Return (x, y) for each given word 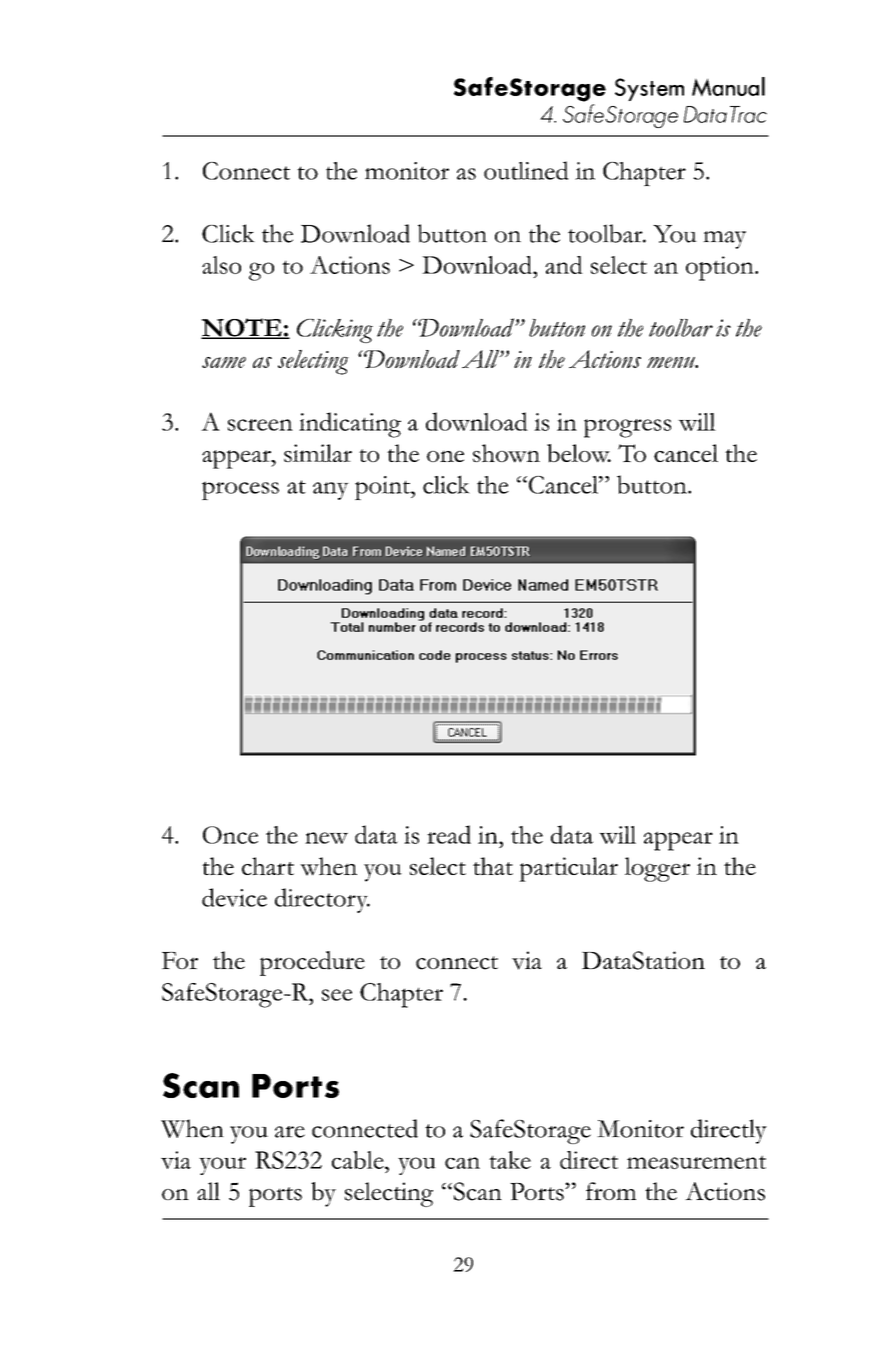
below (579, 453)
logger (657, 869)
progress (627, 428)
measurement (696, 1162)
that (493, 866)
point (383, 488)
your (222, 1166)
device (234, 897)
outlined (526, 170)
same (224, 362)
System (649, 89)
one (445, 456)
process (240, 490)
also (221, 265)
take (510, 1160)
